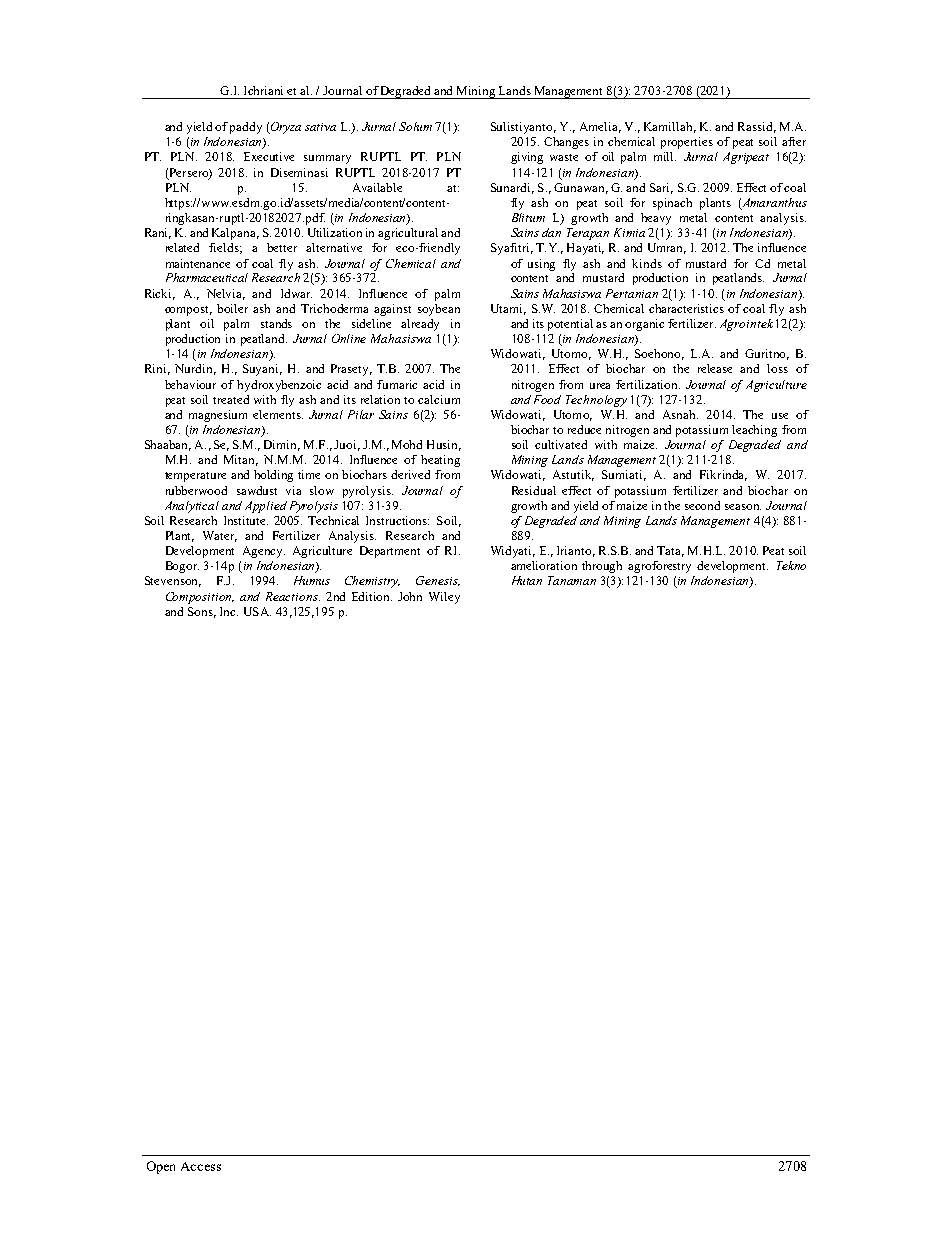  What do you see at coordinates (444, 598) in the screenshot?
I see `Wiley` at bounding box center [444, 598].
